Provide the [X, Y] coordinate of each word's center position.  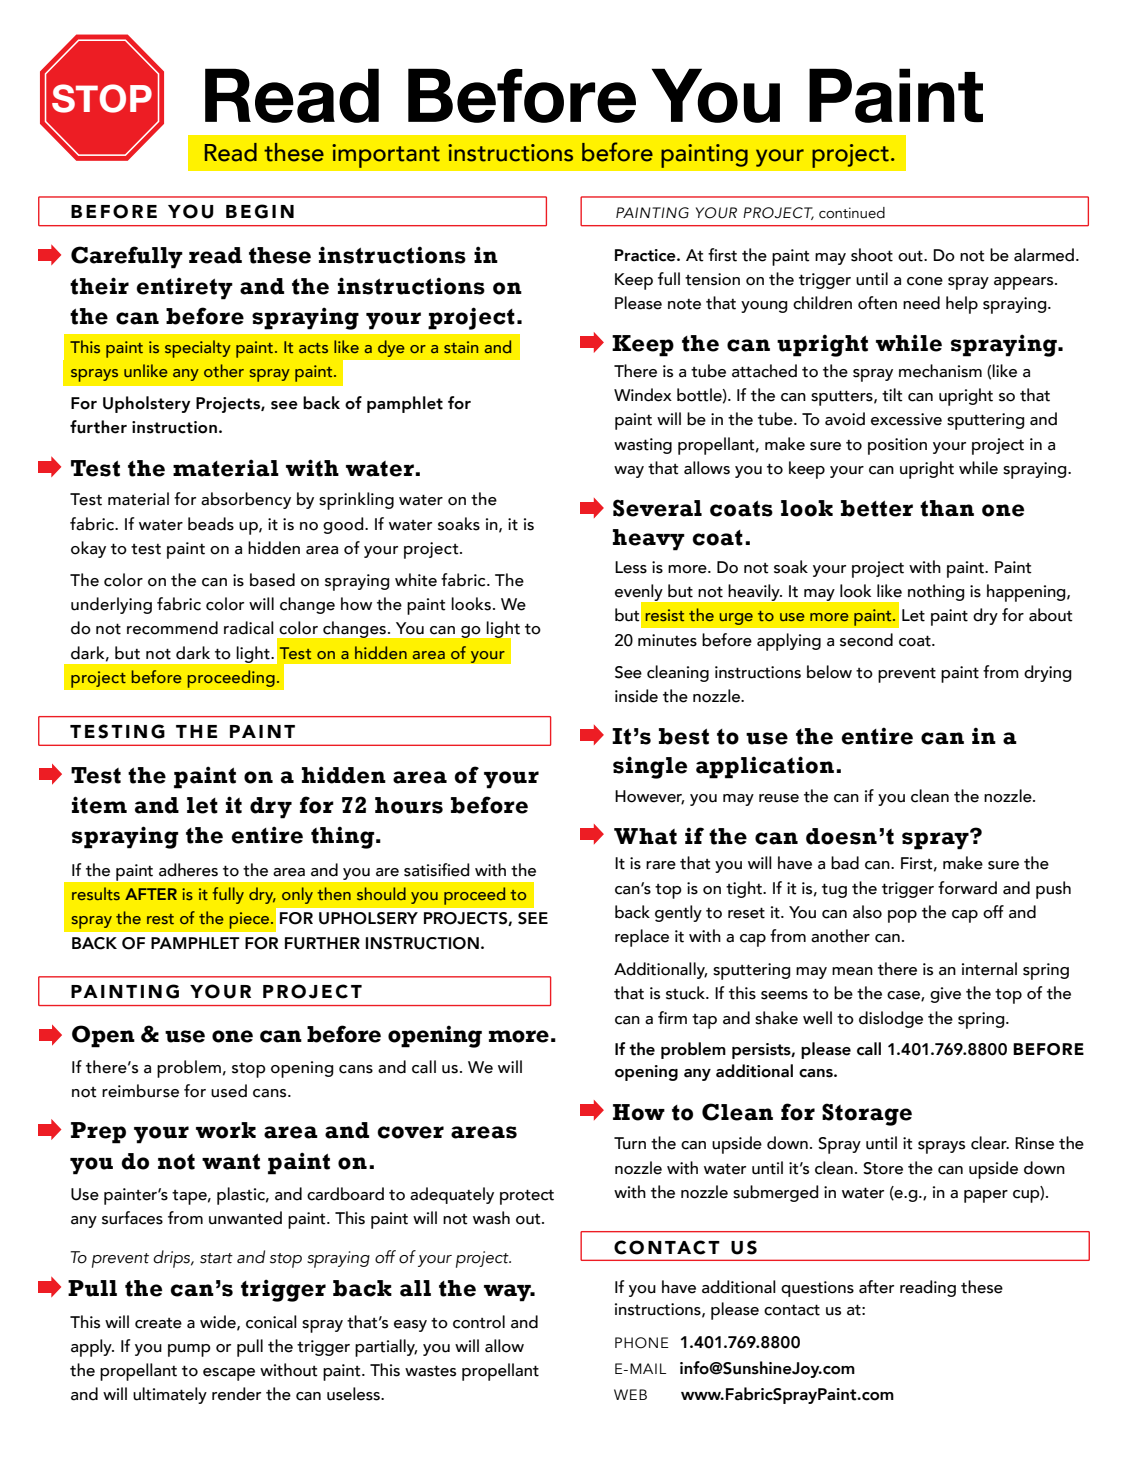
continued [852, 213]
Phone [642, 1343]
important [386, 156]
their [99, 286]
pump [189, 1350]
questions [817, 1289]
